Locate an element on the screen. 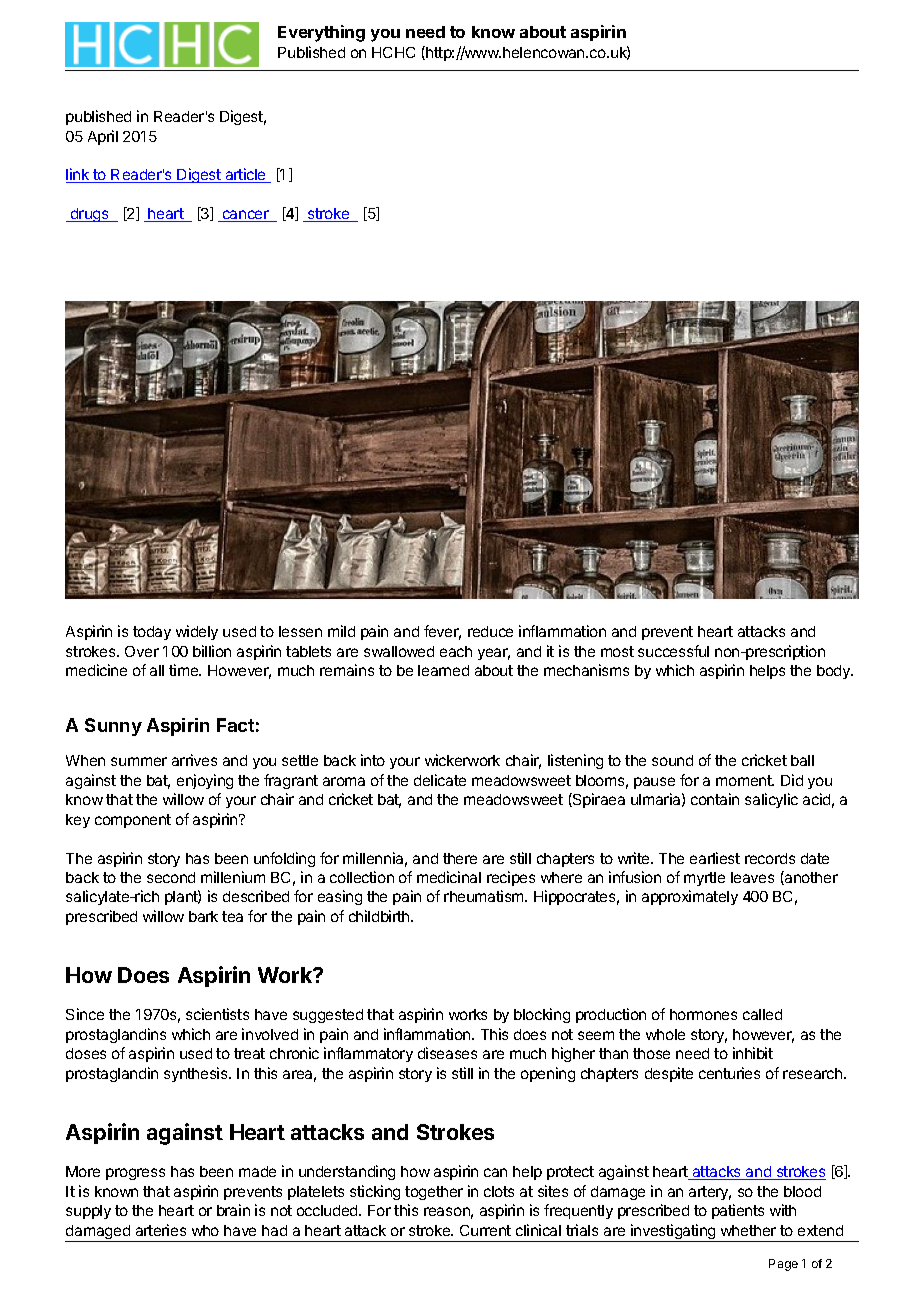  article is located at coordinates (245, 175).
